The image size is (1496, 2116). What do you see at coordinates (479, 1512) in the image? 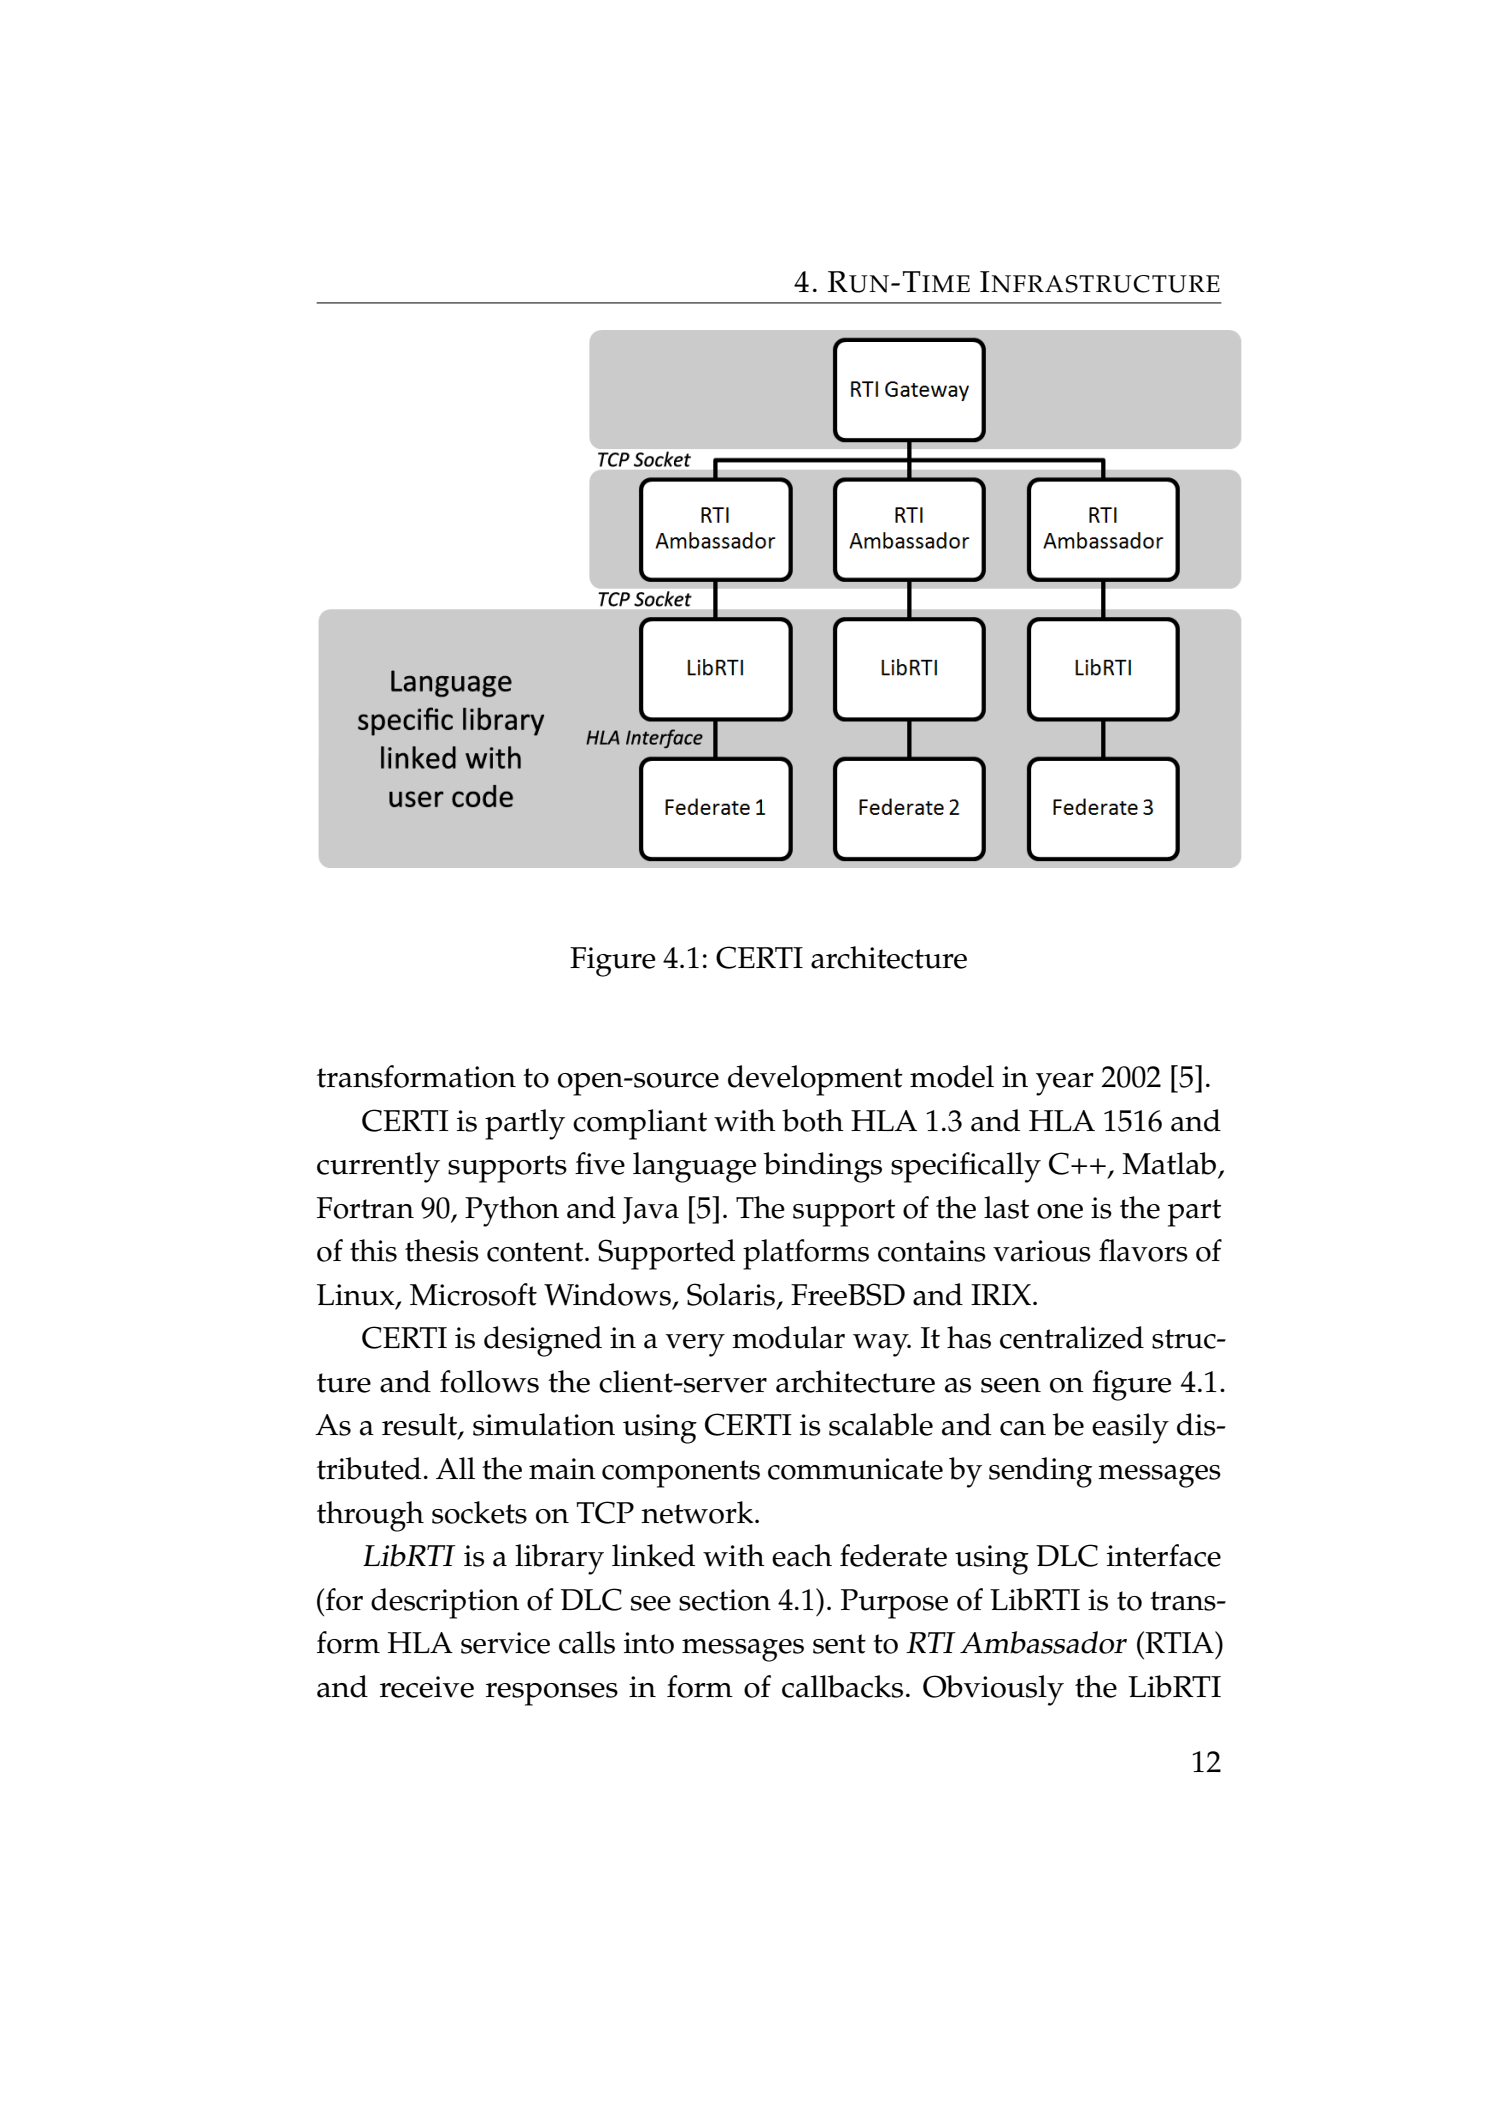
I see `sockets` at bounding box center [479, 1512].
